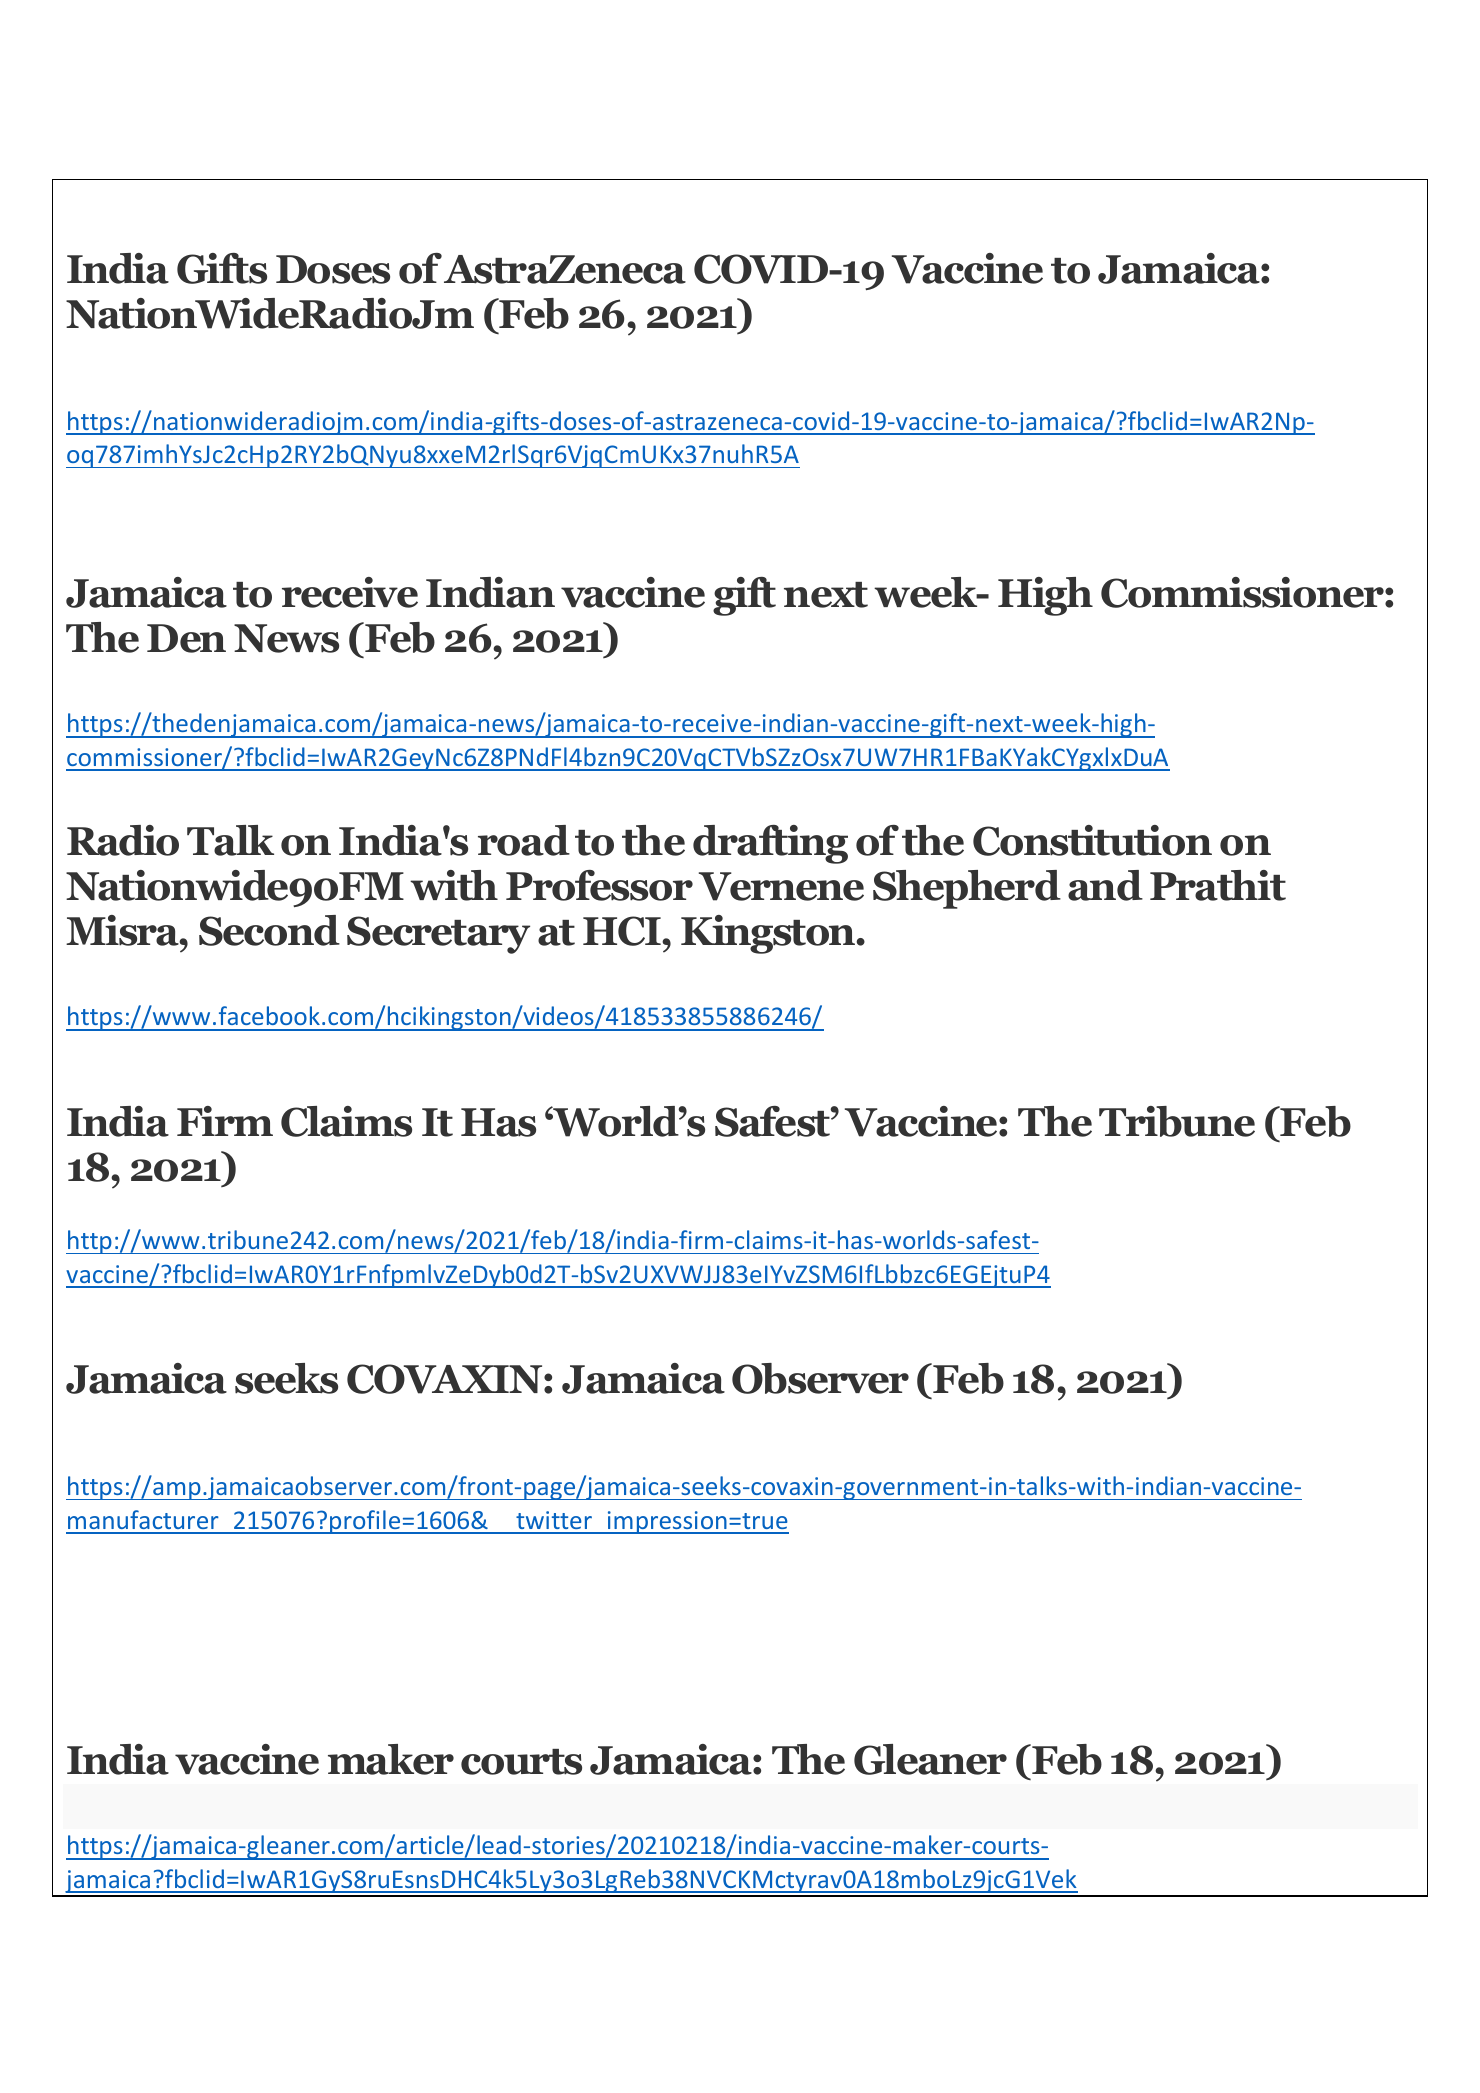  What do you see at coordinates (269, 930) in the screenshot?
I see `Second` at bounding box center [269, 930].
